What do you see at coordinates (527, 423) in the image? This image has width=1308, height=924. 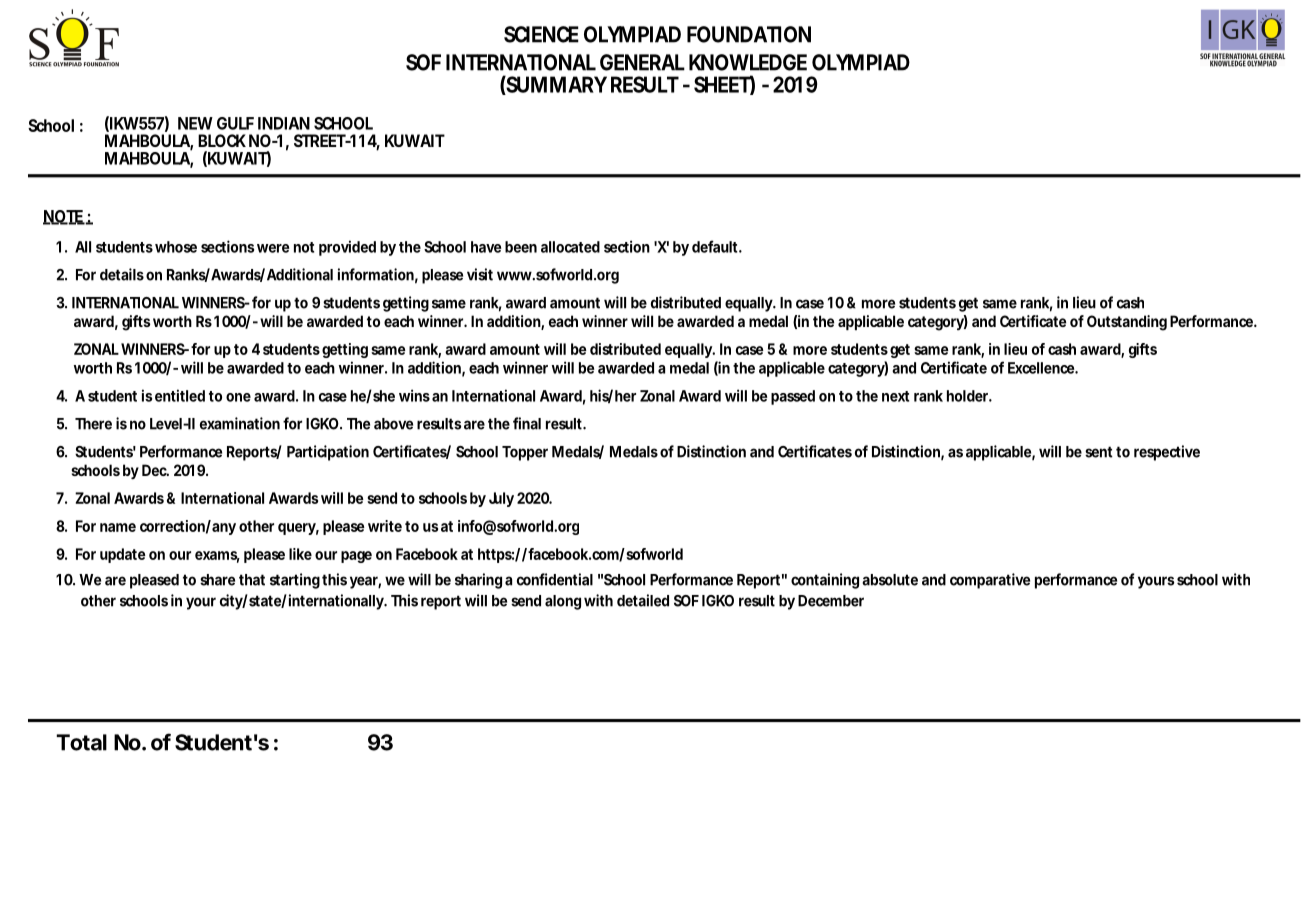 I see `final` at bounding box center [527, 423].
